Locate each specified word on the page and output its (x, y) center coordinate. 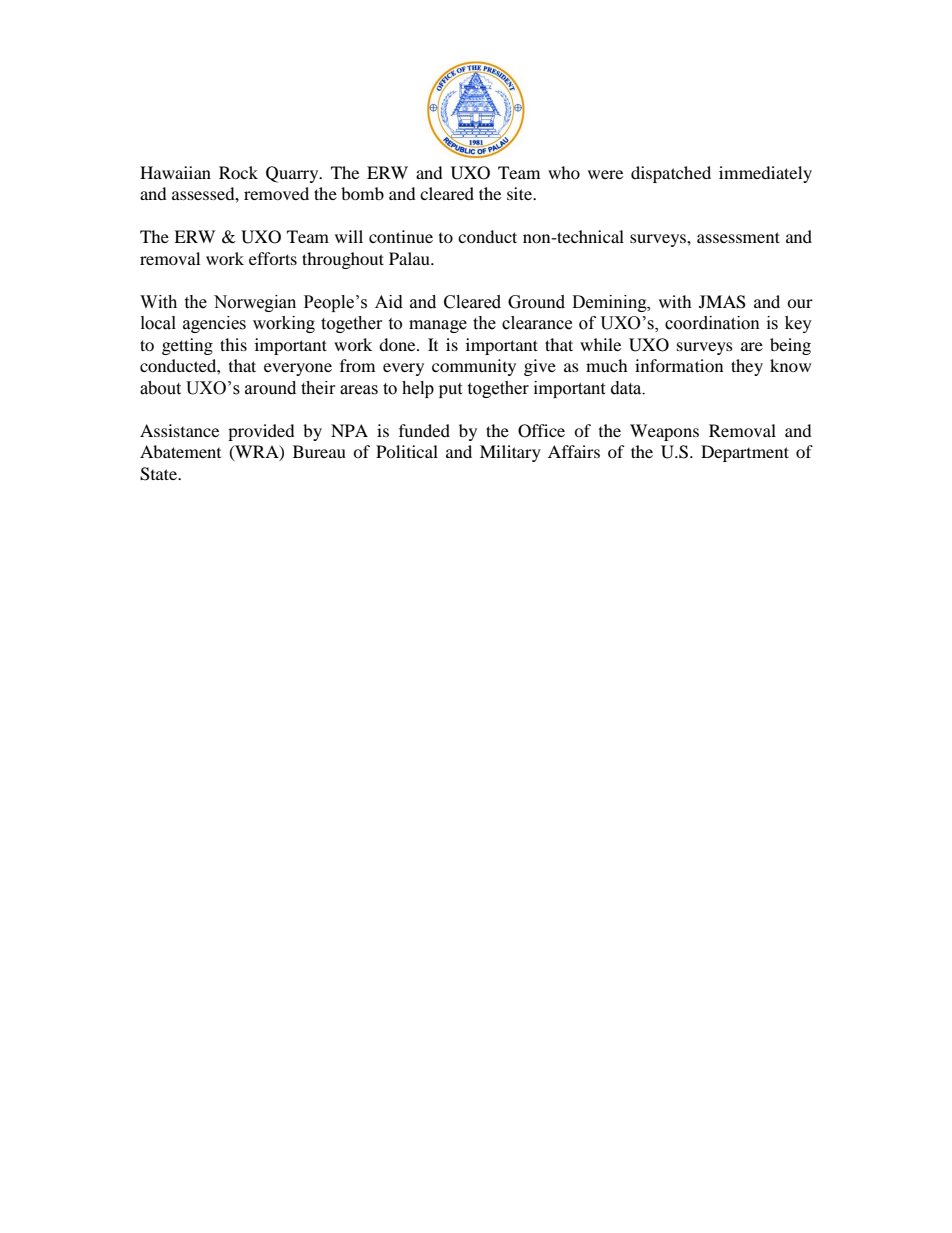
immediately (765, 174)
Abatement (180, 451)
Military (510, 453)
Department (745, 453)
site (521, 193)
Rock (238, 172)
